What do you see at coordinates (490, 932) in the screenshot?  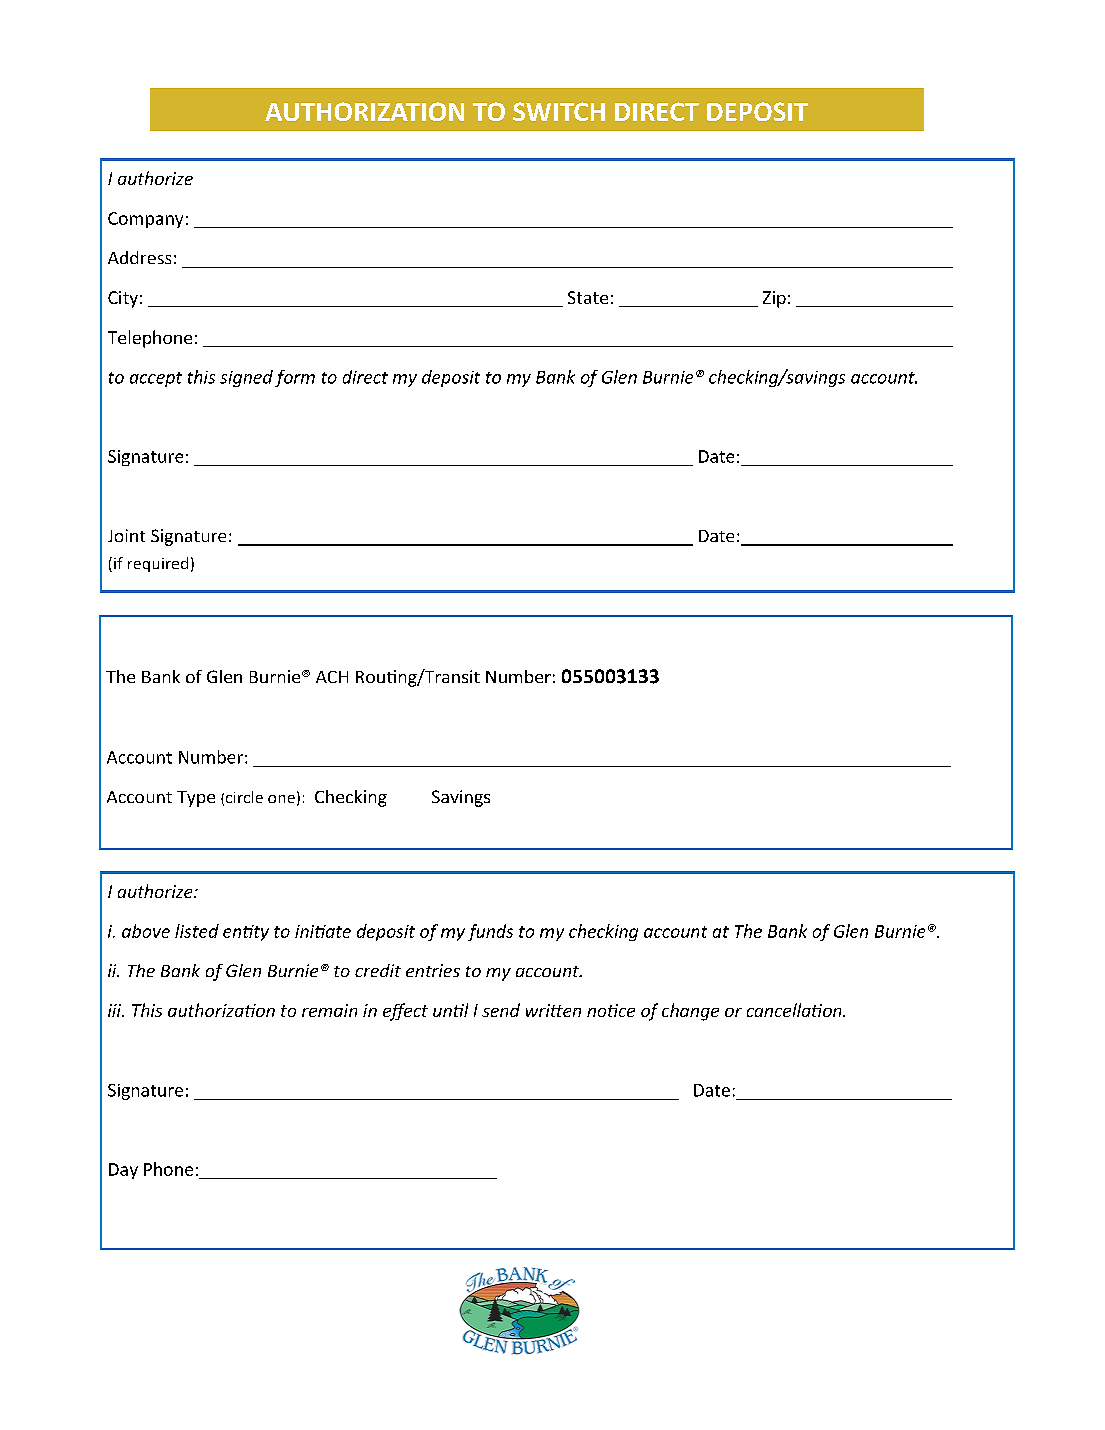 I see `funds` at bounding box center [490, 932].
